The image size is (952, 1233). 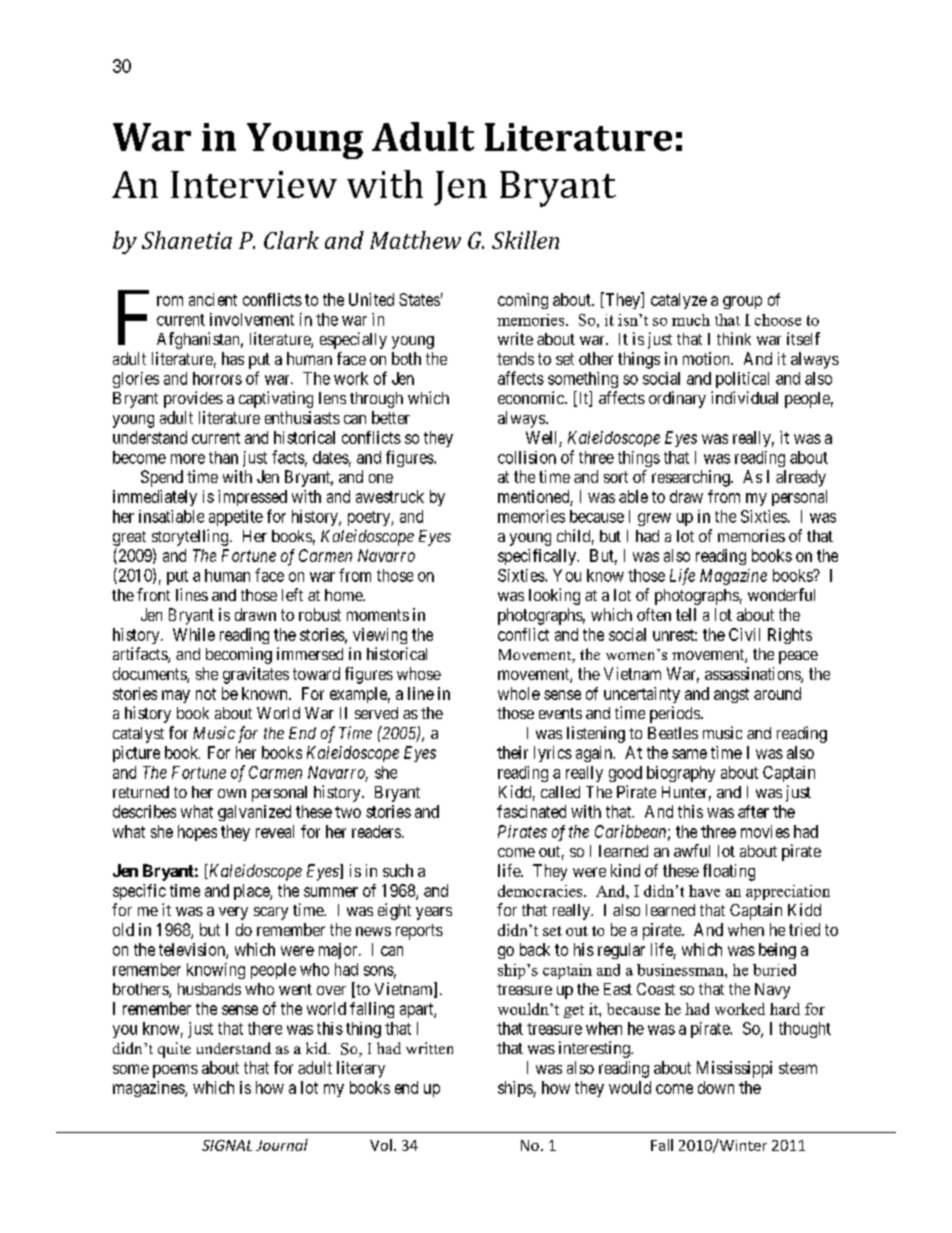 What do you see at coordinates (434, 913) in the image?
I see `years` at bounding box center [434, 913].
